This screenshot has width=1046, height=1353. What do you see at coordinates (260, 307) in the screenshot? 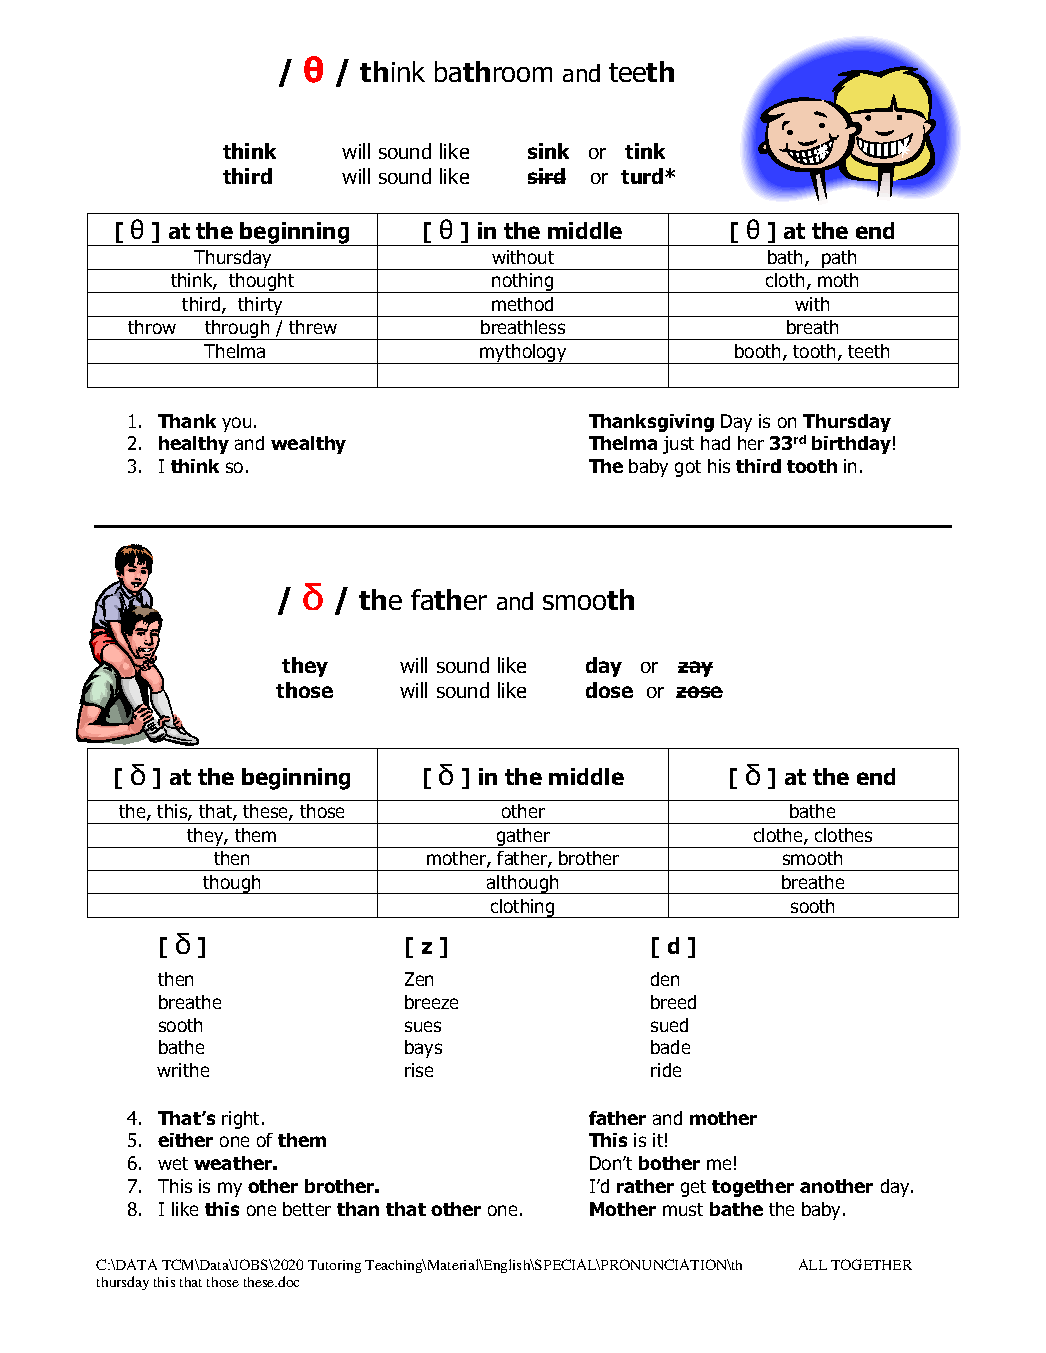
I see `thirty` at bounding box center [260, 307].
